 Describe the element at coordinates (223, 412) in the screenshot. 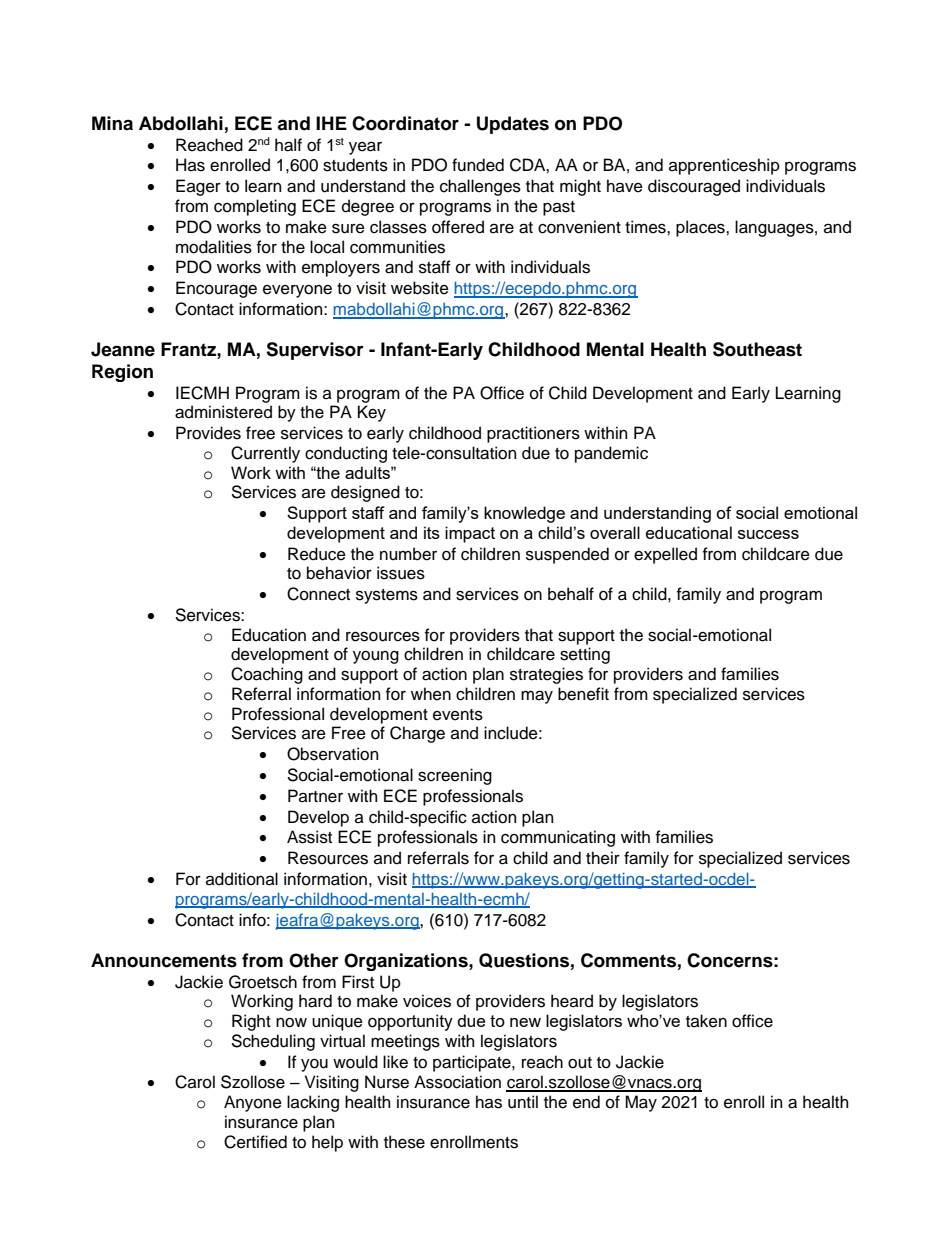

I see `administered` at that location.
